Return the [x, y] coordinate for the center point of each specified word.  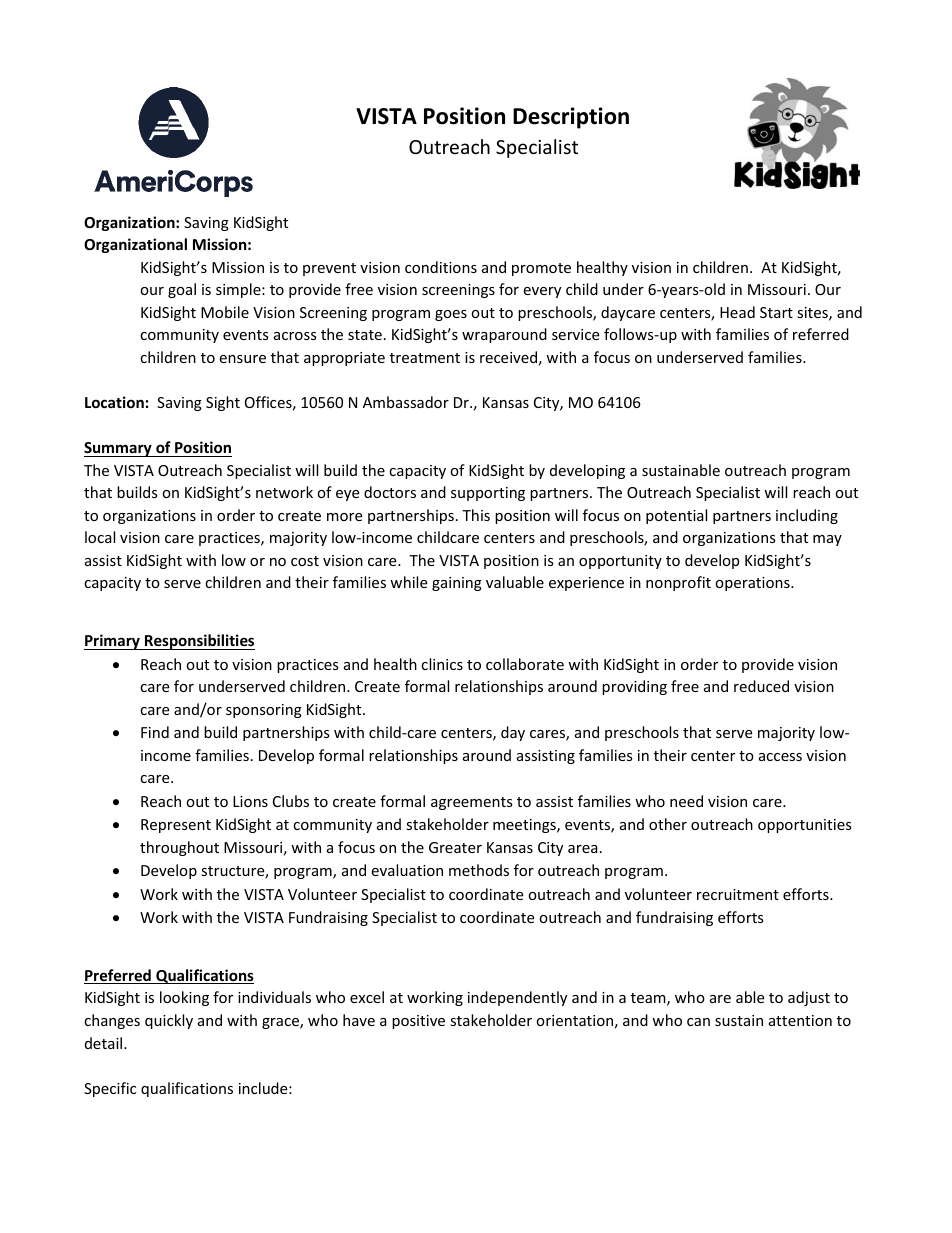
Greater [455, 847]
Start [776, 312]
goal [182, 290]
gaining [457, 584]
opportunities [805, 826]
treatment [425, 358]
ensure [242, 359]
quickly [169, 1021]
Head [737, 312]
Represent [176, 826]
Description [571, 118]
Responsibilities [199, 642]
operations [753, 584]
